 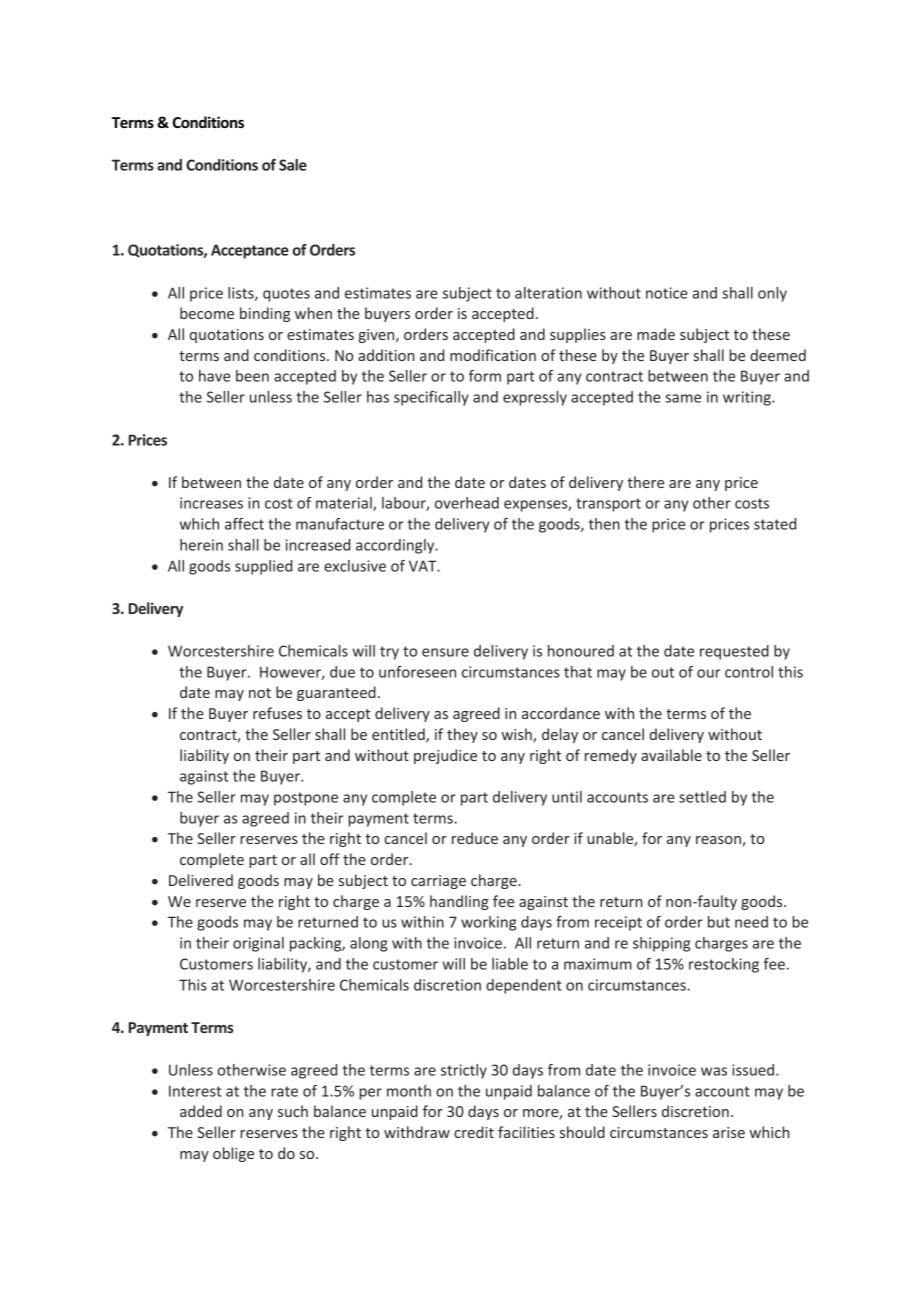 I want to click on ensure, so click(x=445, y=652).
